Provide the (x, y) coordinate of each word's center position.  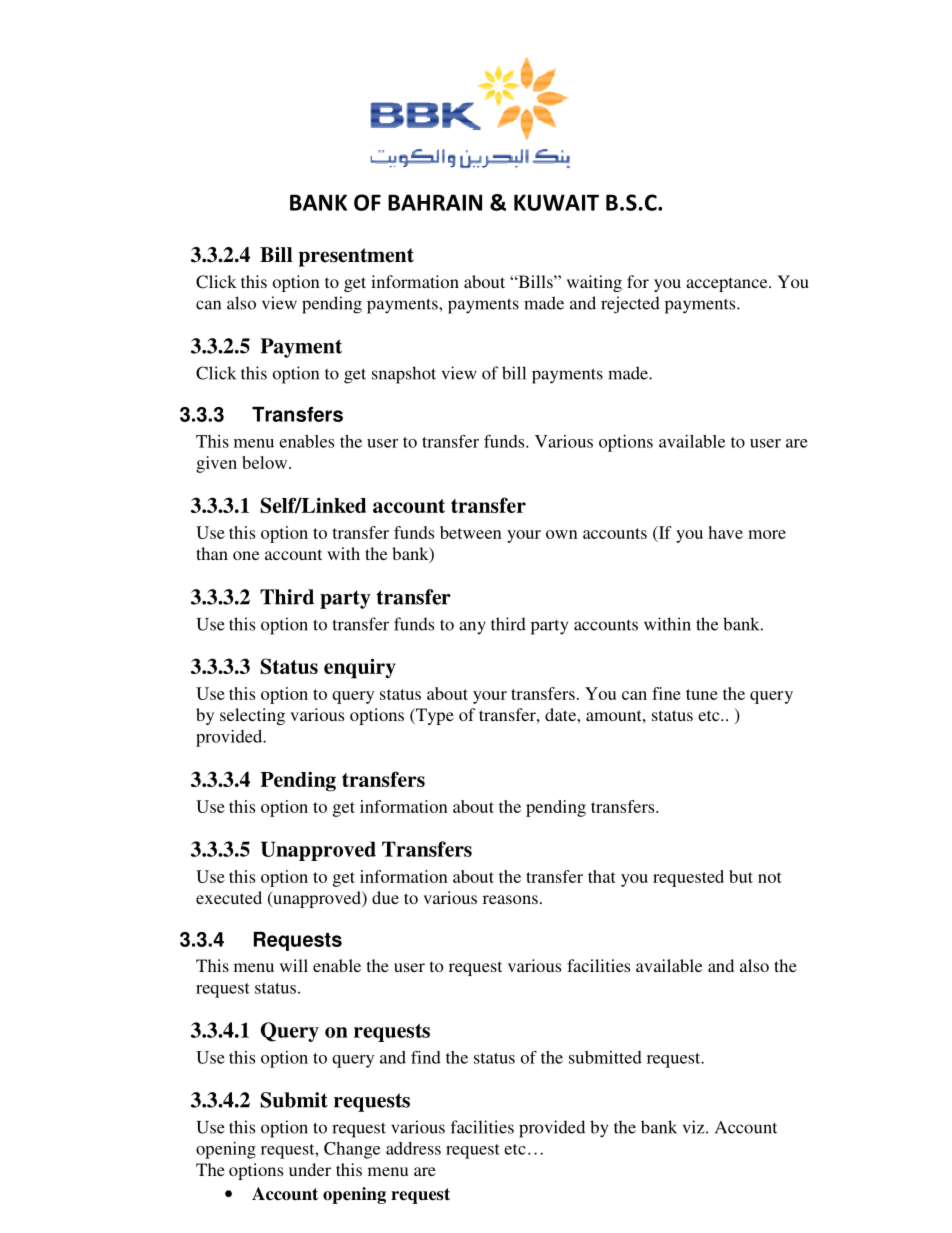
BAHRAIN (435, 202)
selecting (252, 716)
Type (434, 716)
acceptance (728, 284)
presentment (356, 257)
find (426, 1057)
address (413, 1148)
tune (702, 694)
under (310, 1169)
